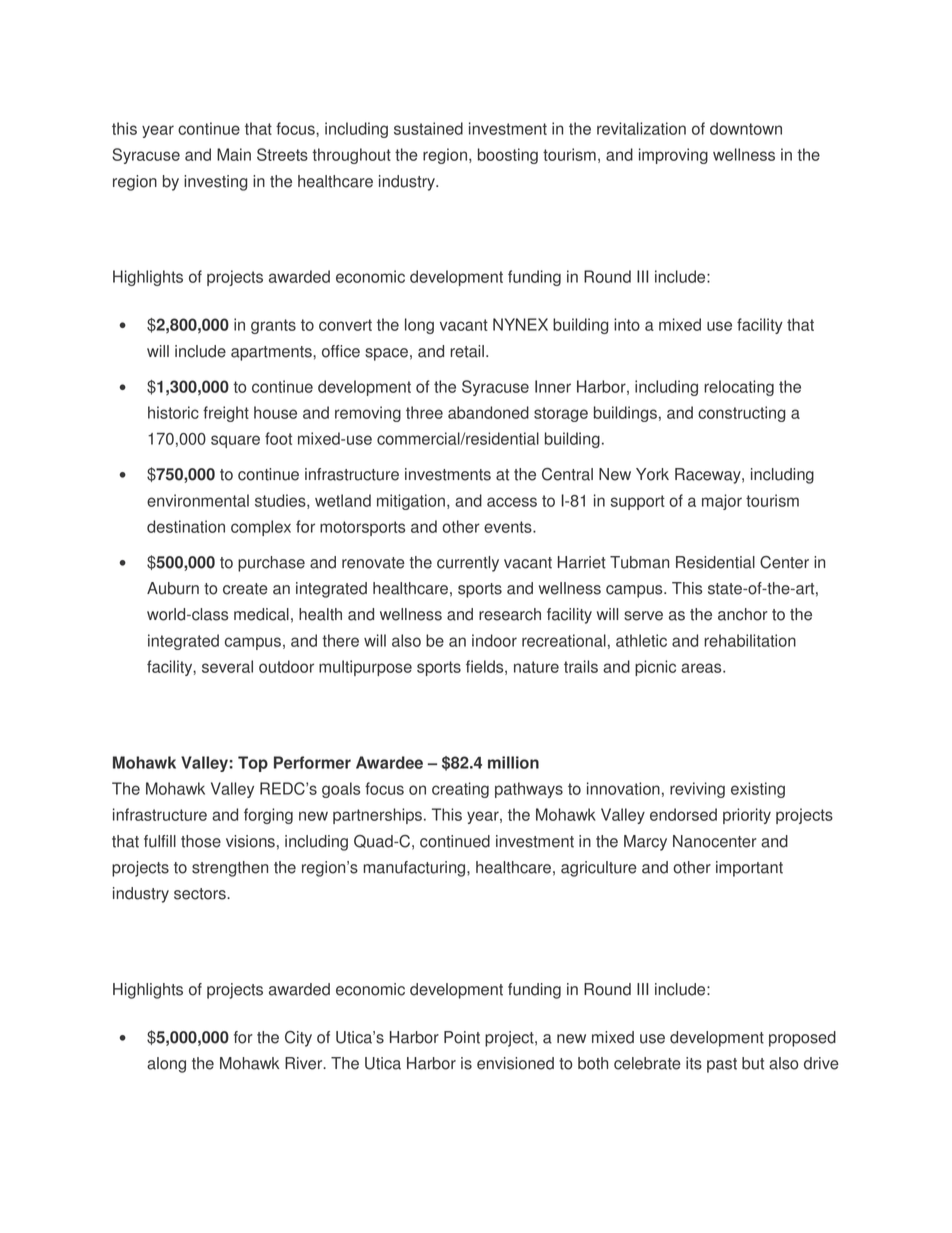 Image resolution: width=952 pixels, height=1233 pixels. What do you see at coordinates (750, 640) in the screenshot?
I see `rehabilitation` at bounding box center [750, 640].
